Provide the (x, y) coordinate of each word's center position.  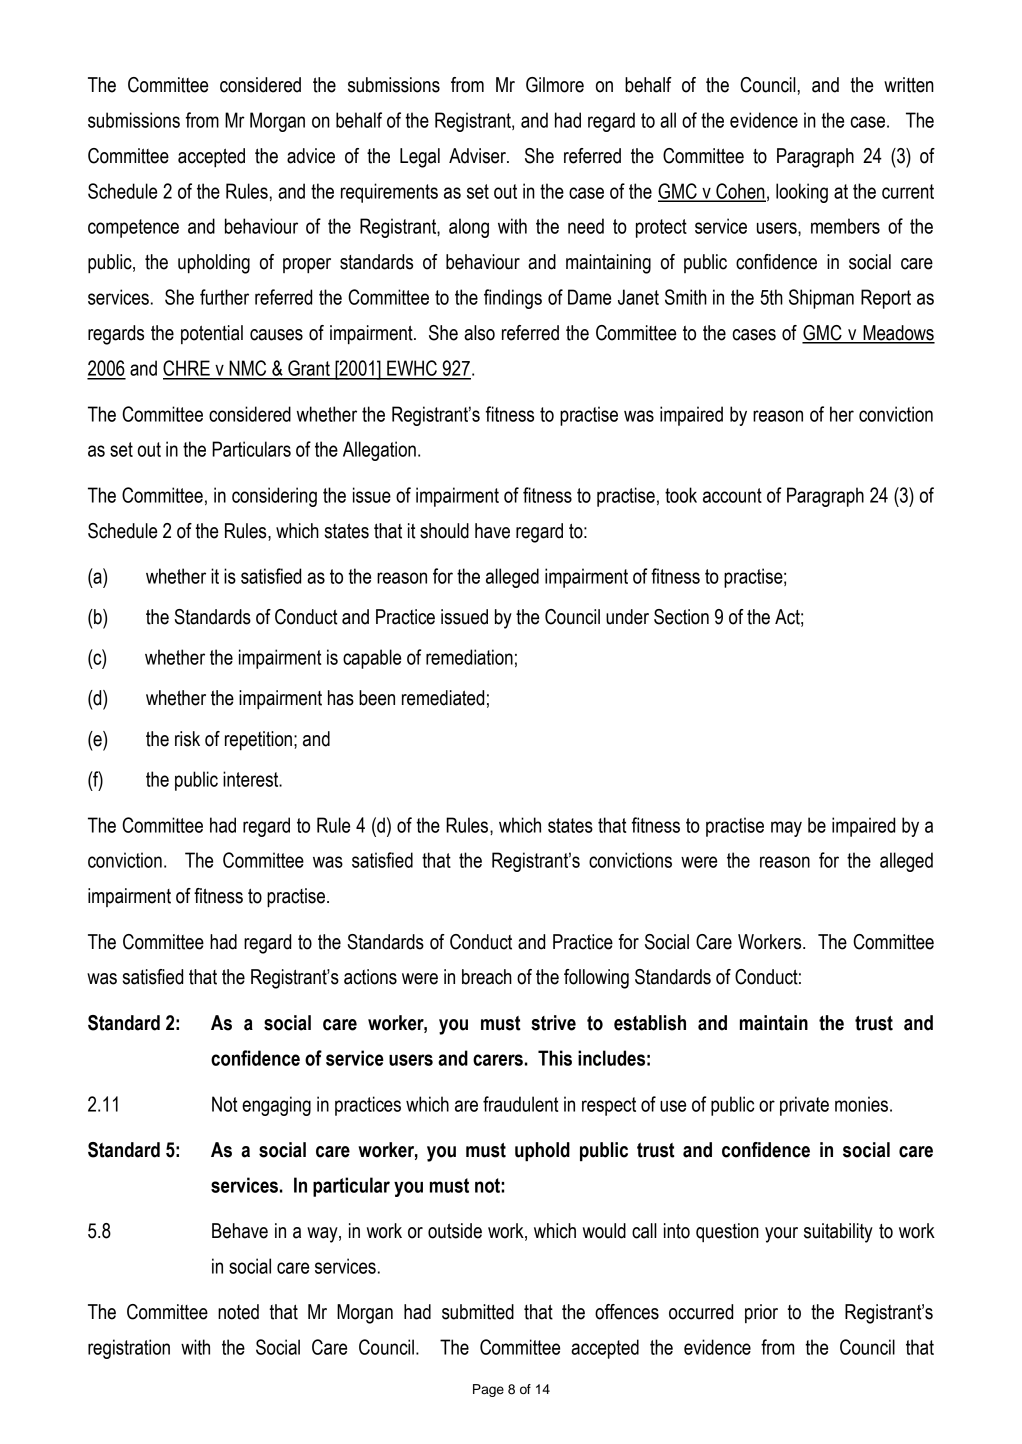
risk (187, 739)
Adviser (478, 156)
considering (274, 497)
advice (311, 156)
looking (802, 193)
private (804, 1106)
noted (238, 1312)
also (479, 333)
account (732, 495)
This (555, 1058)
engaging (276, 1106)
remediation (469, 657)
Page (488, 1390)
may (786, 829)
